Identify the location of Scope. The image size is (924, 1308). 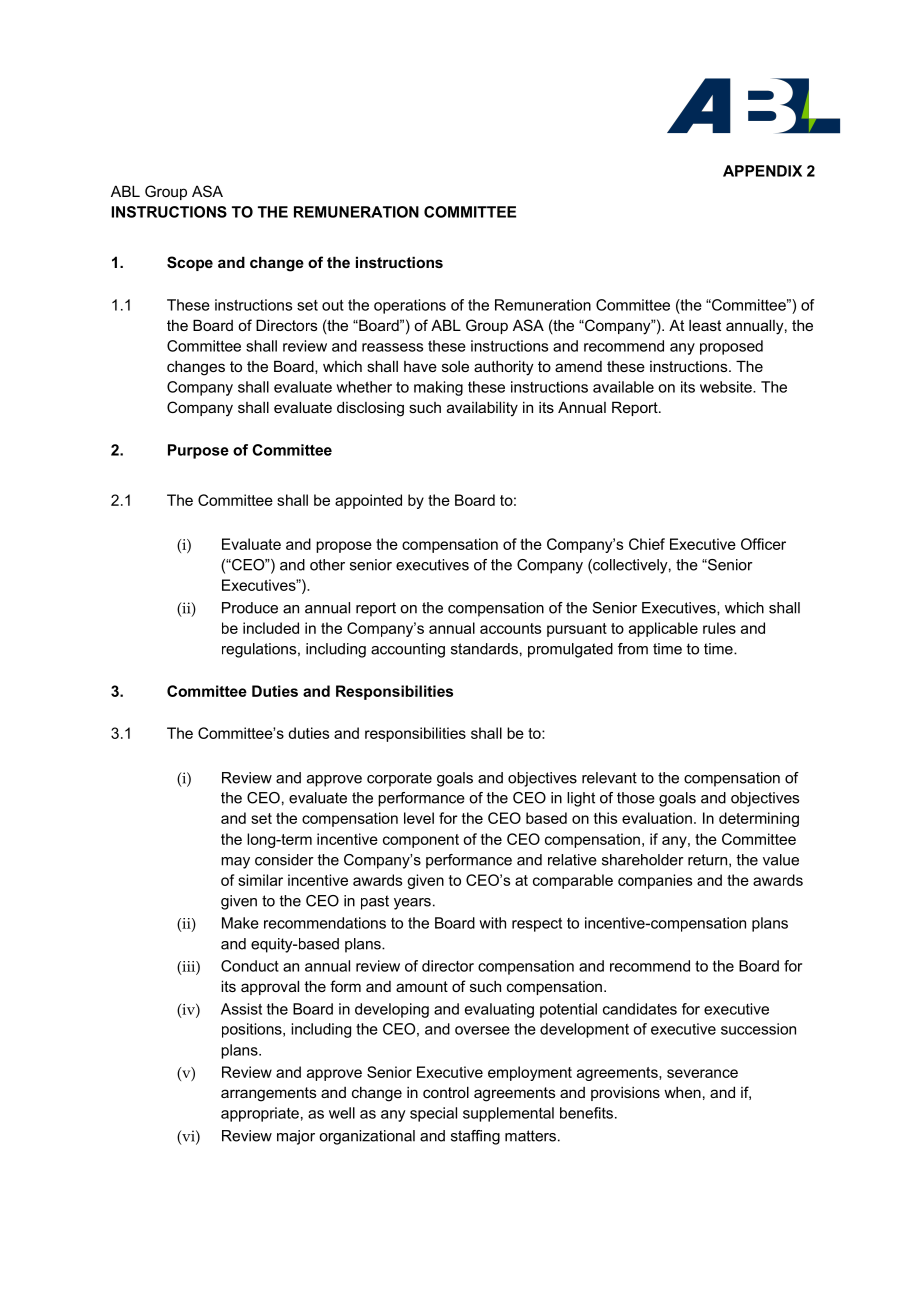
(190, 263).
